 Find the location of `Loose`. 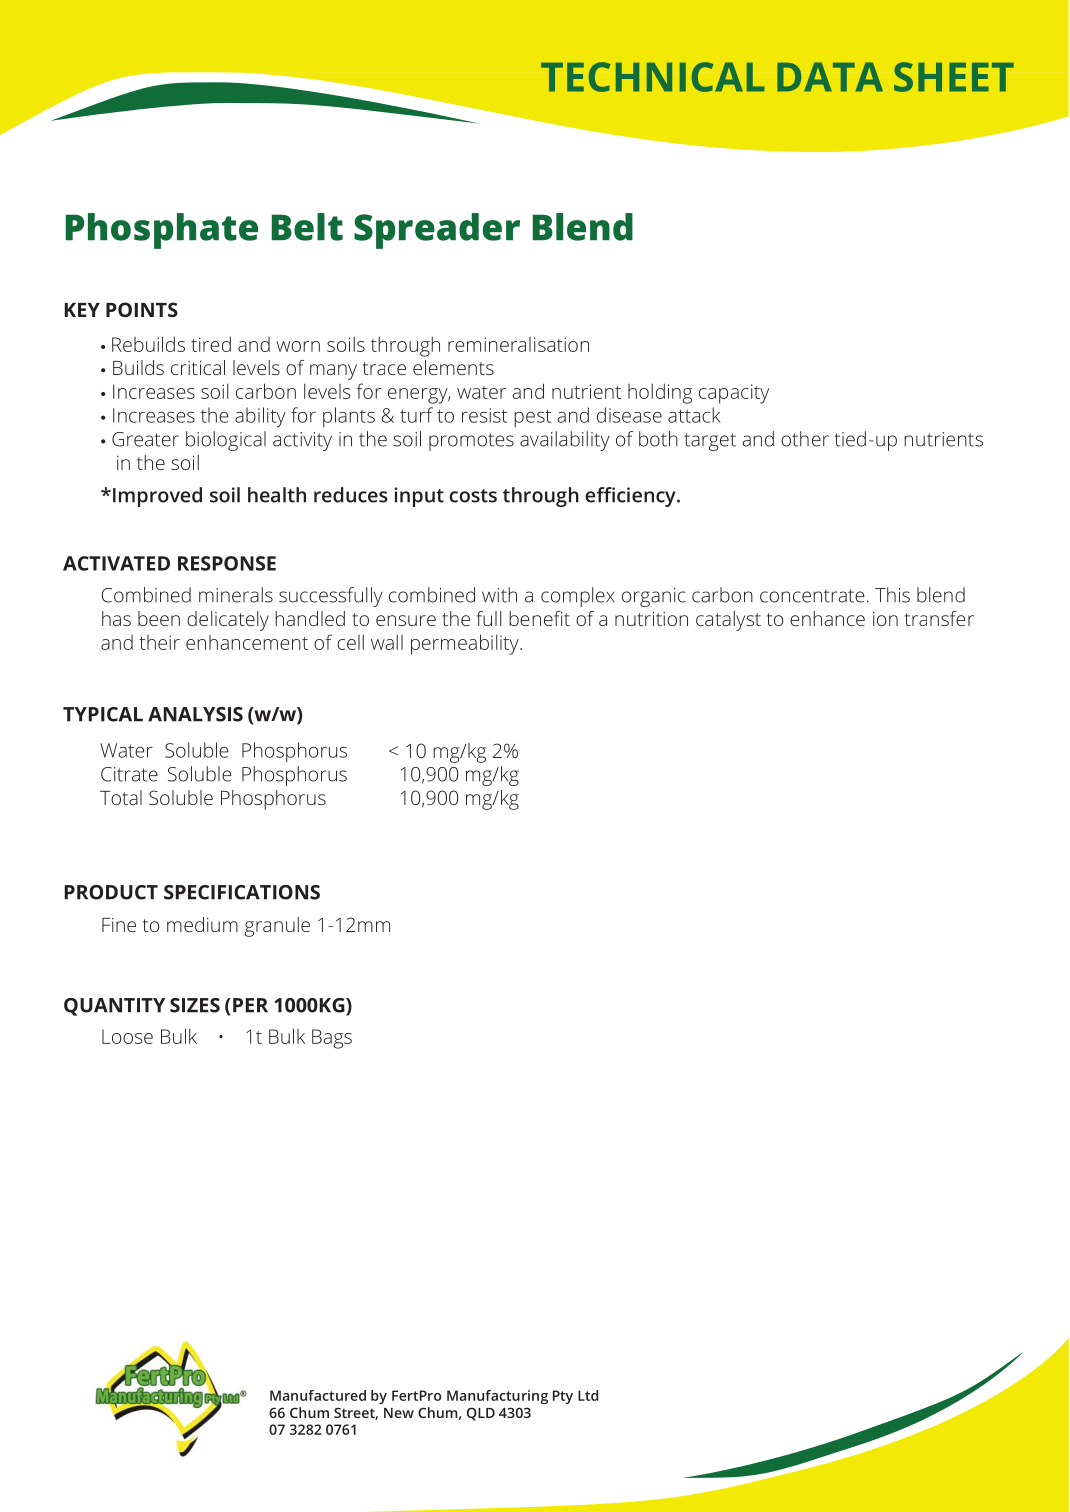

Loose is located at coordinates (127, 1037).
